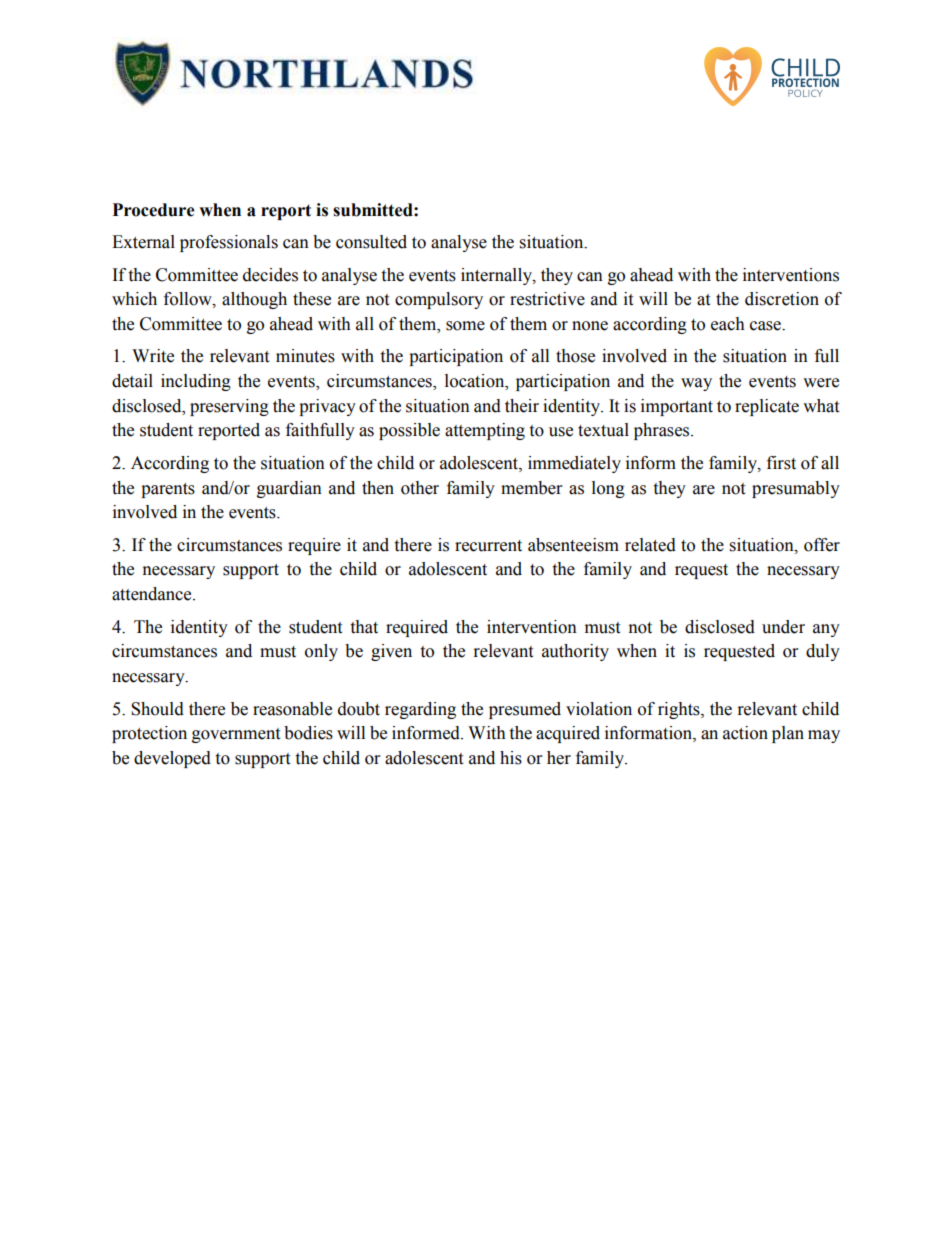 Image resolution: width=952 pixels, height=1233 pixels. What do you see at coordinates (168, 490) in the document?
I see `parents` at bounding box center [168, 490].
